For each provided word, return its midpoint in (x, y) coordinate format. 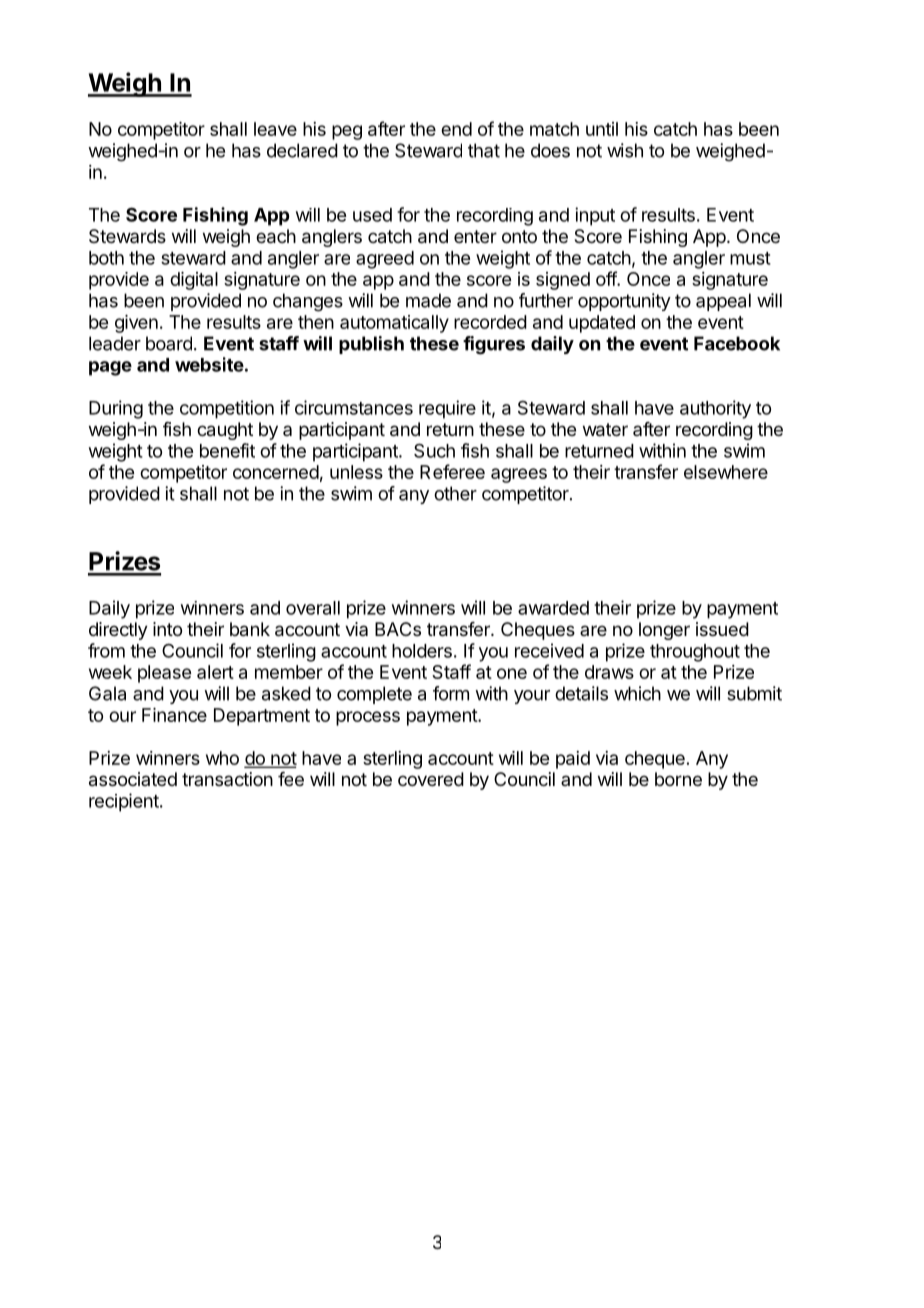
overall (313, 608)
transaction (227, 779)
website (209, 364)
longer (664, 631)
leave (275, 129)
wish (625, 150)
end (456, 129)
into (167, 629)
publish (371, 345)
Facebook (737, 343)
